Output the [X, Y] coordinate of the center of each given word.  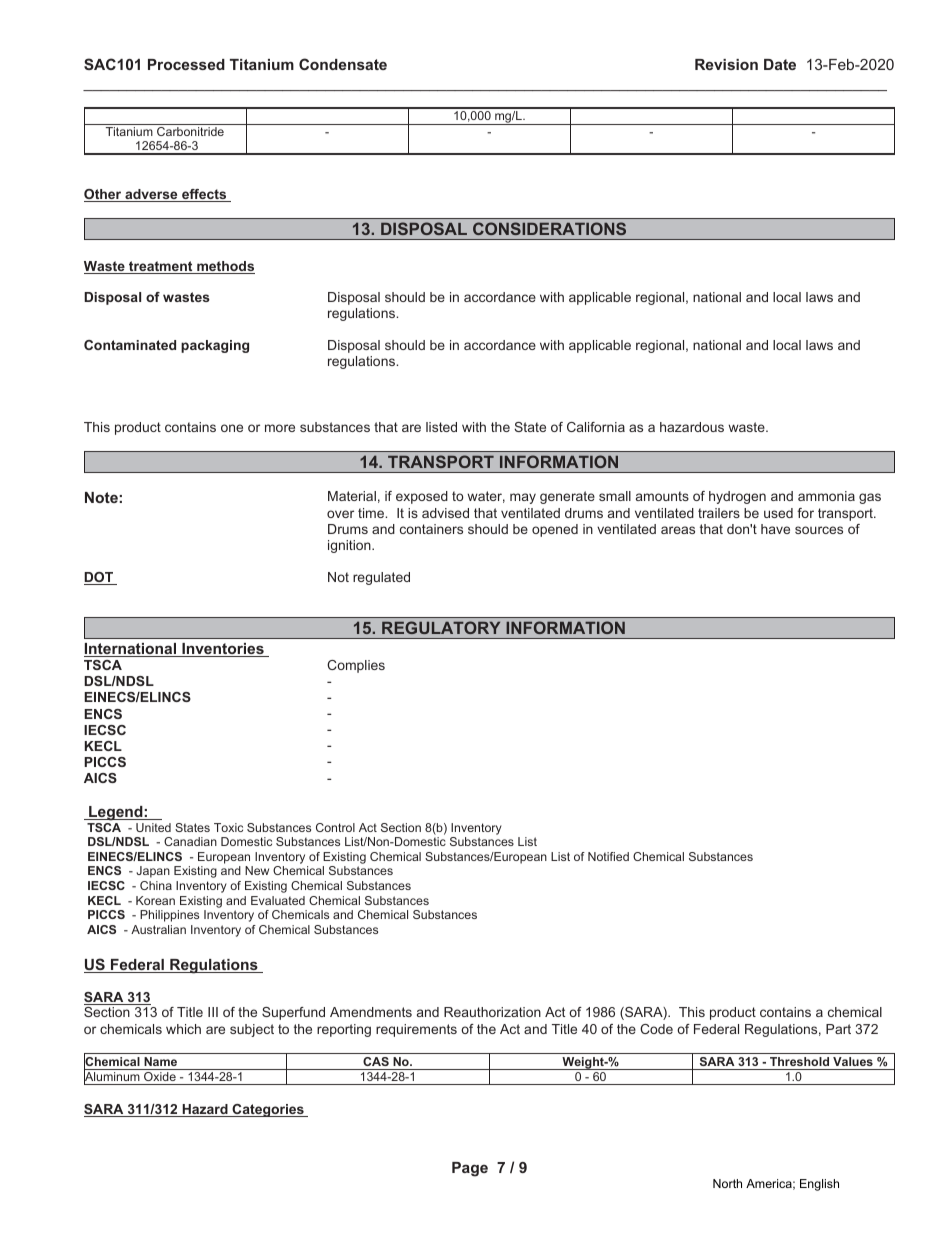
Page [470, 1169]
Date [780, 64]
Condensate [343, 64]
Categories [268, 1110]
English [819, 1185]
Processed [186, 64]
